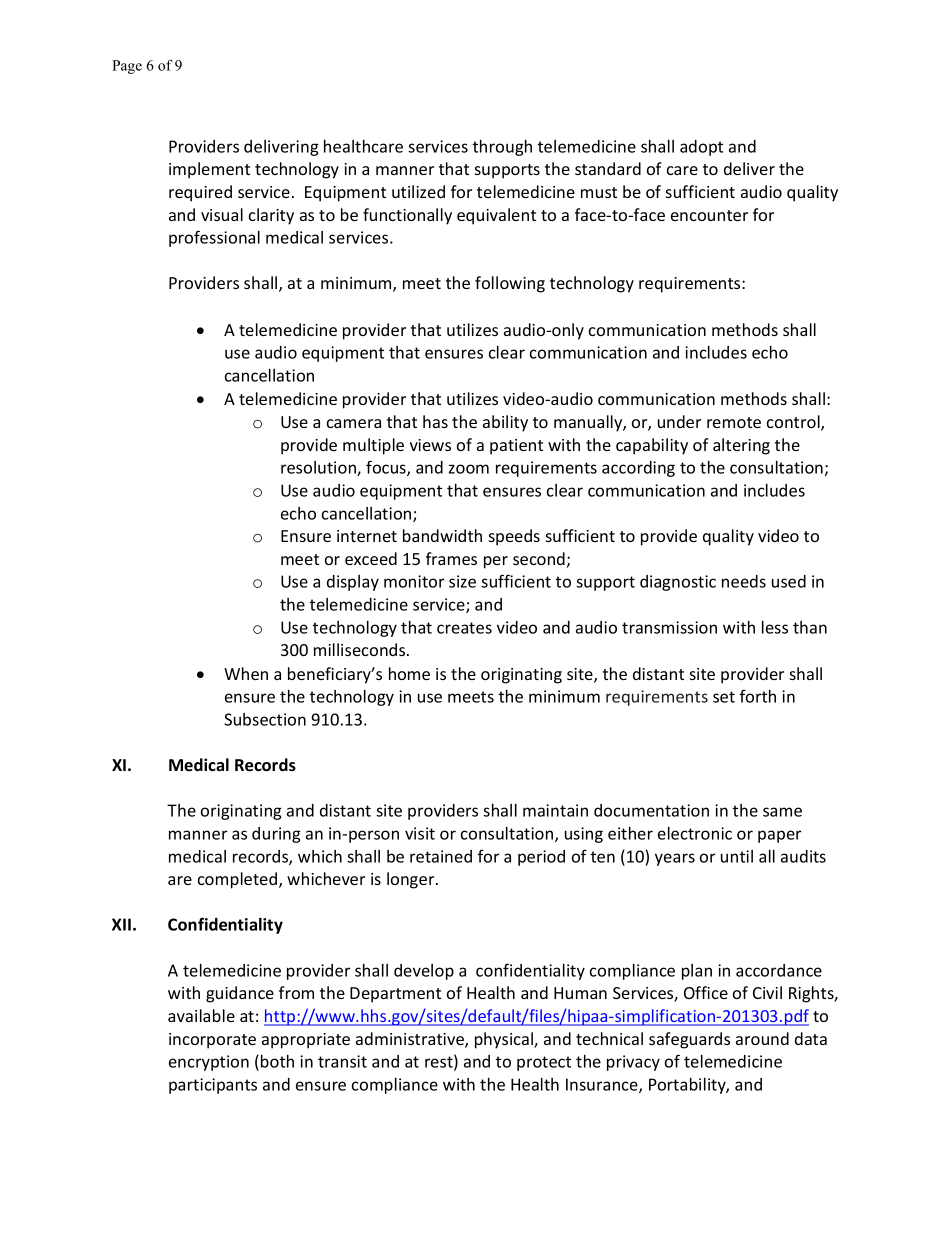  I want to click on encryption, so click(209, 1063).
